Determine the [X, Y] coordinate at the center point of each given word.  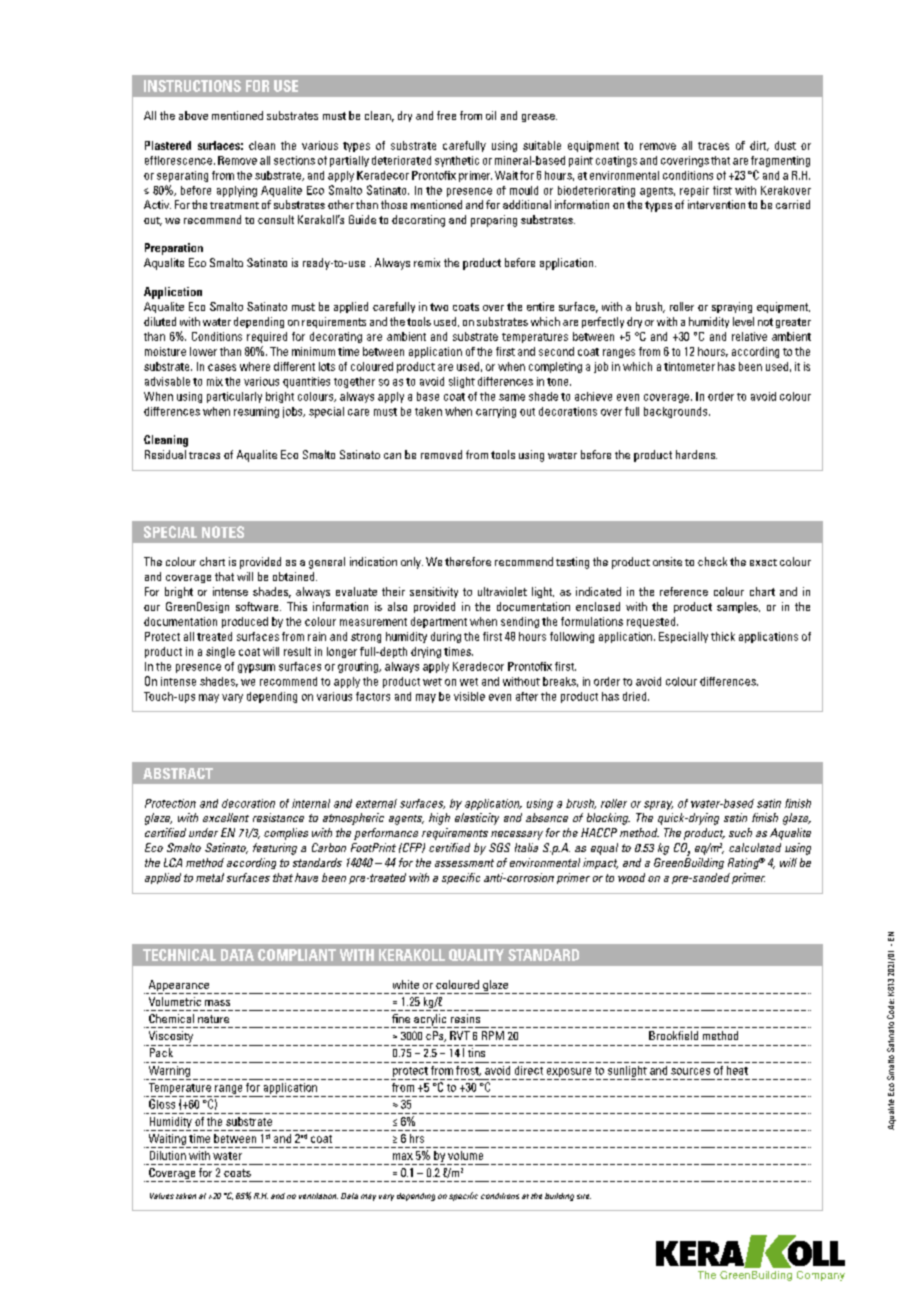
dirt [759, 146]
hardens [696, 454]
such [740, 832]
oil [491, 115]
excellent [226, 817]
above [193, 115]
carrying [496, 412]
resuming [256, 412]
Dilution [168, 1155]
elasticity [477, 819]
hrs [417, 1138]
